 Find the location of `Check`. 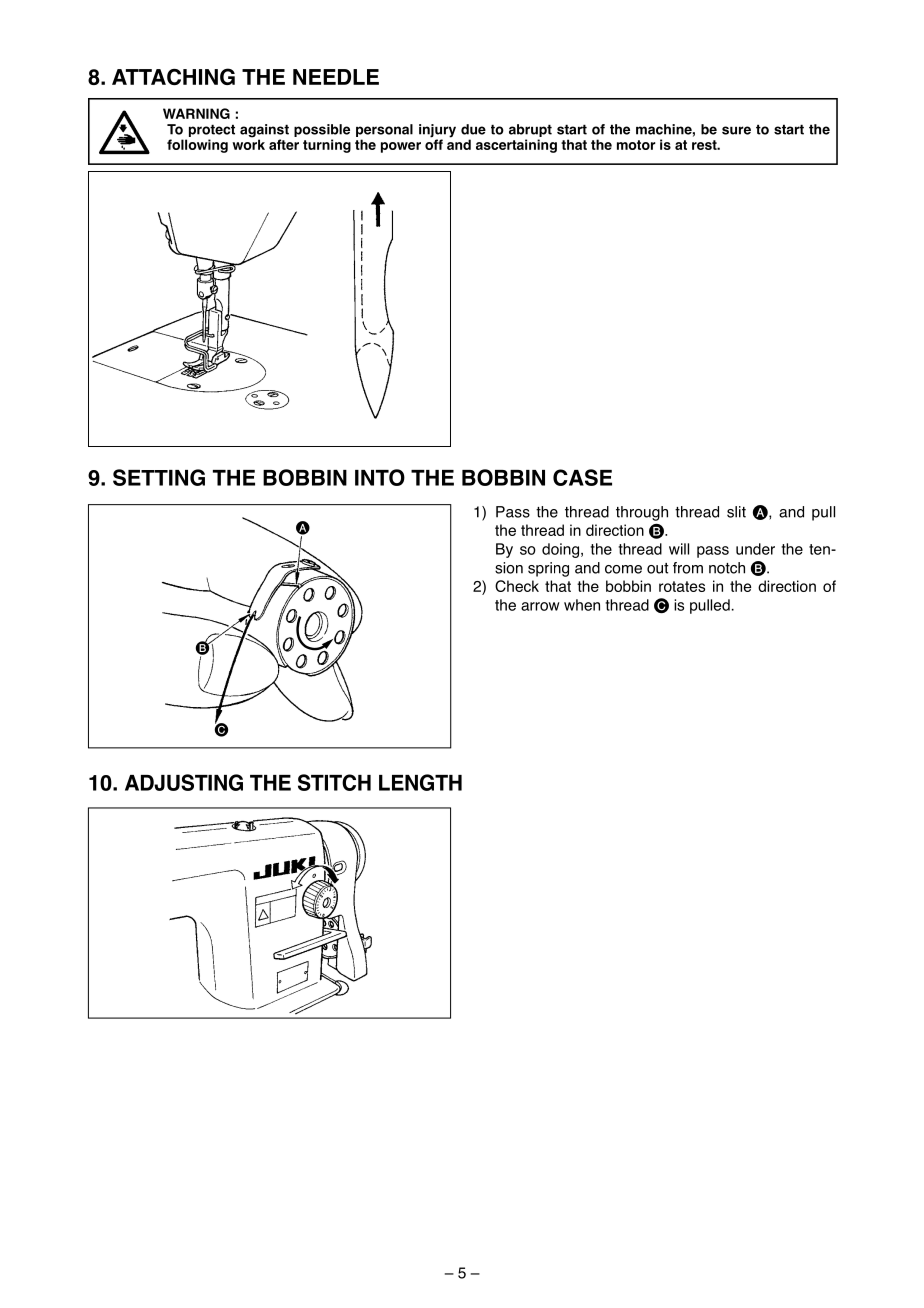

Check is located at coordinates (517, 586).
